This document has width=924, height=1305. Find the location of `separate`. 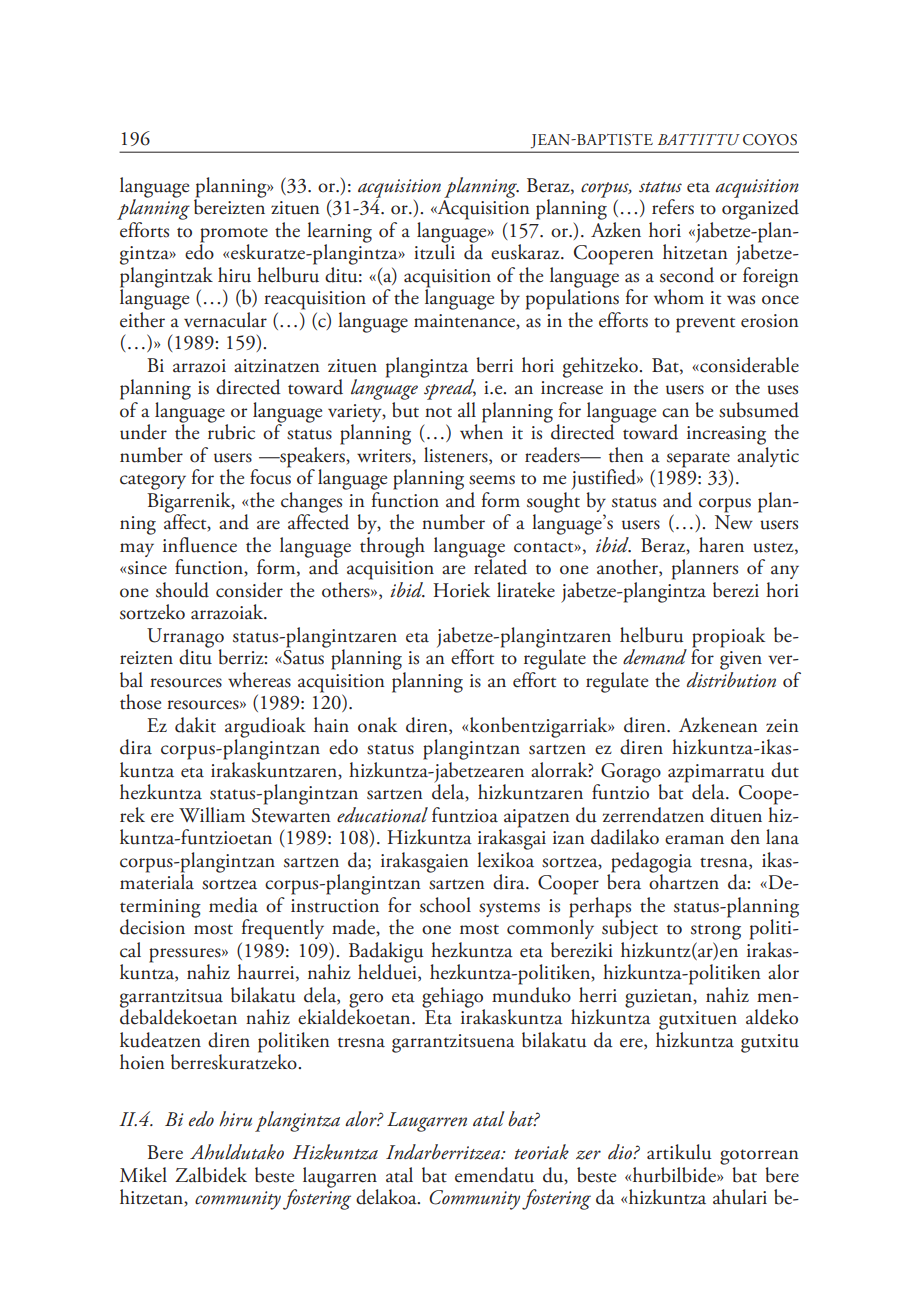

separate is located at coordinates (698, 461).
